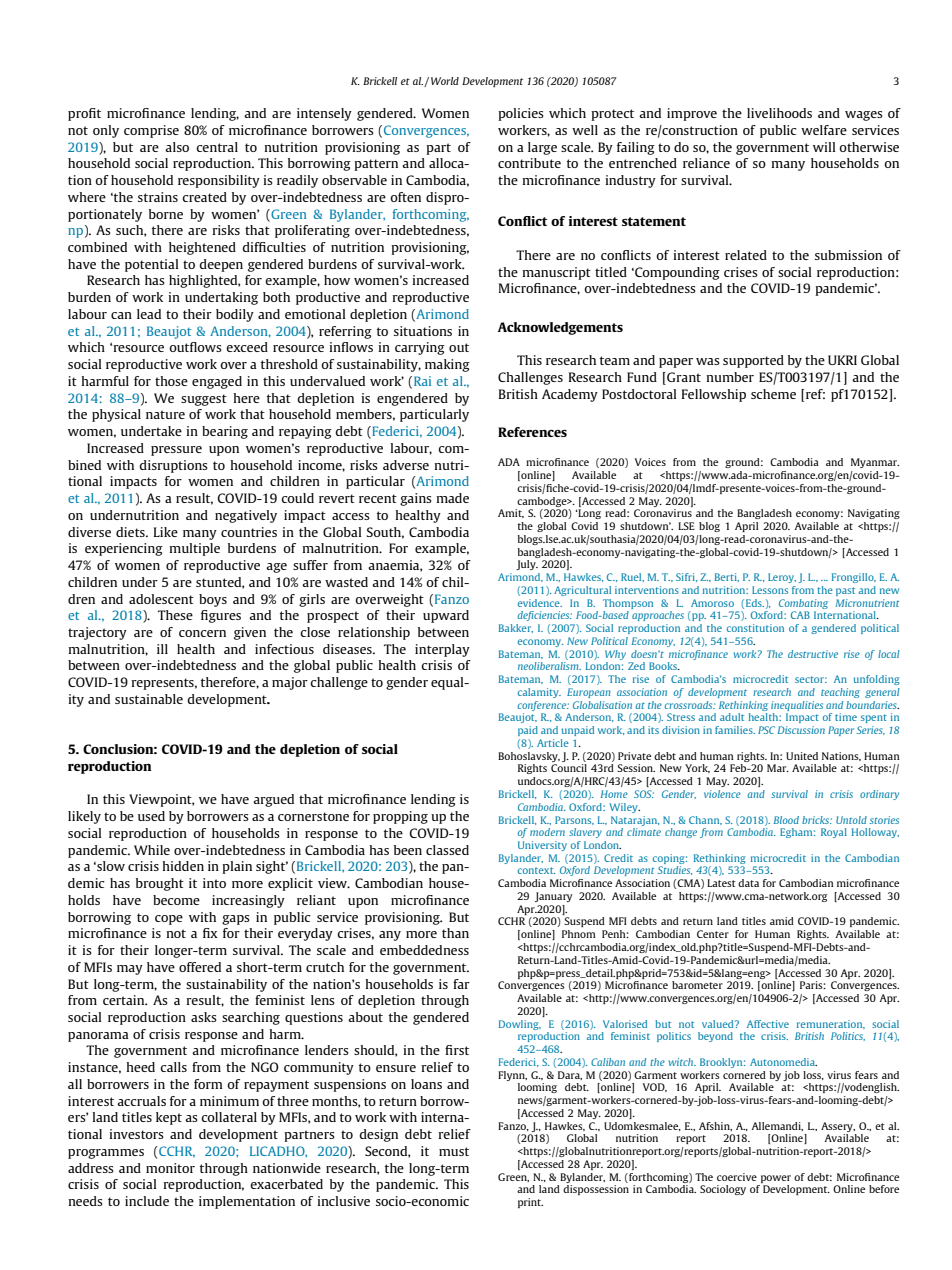 The width and height of the page is (952, 1270). Describe the element at coordinates (176, 900) in the page. I see `become` at that location.
